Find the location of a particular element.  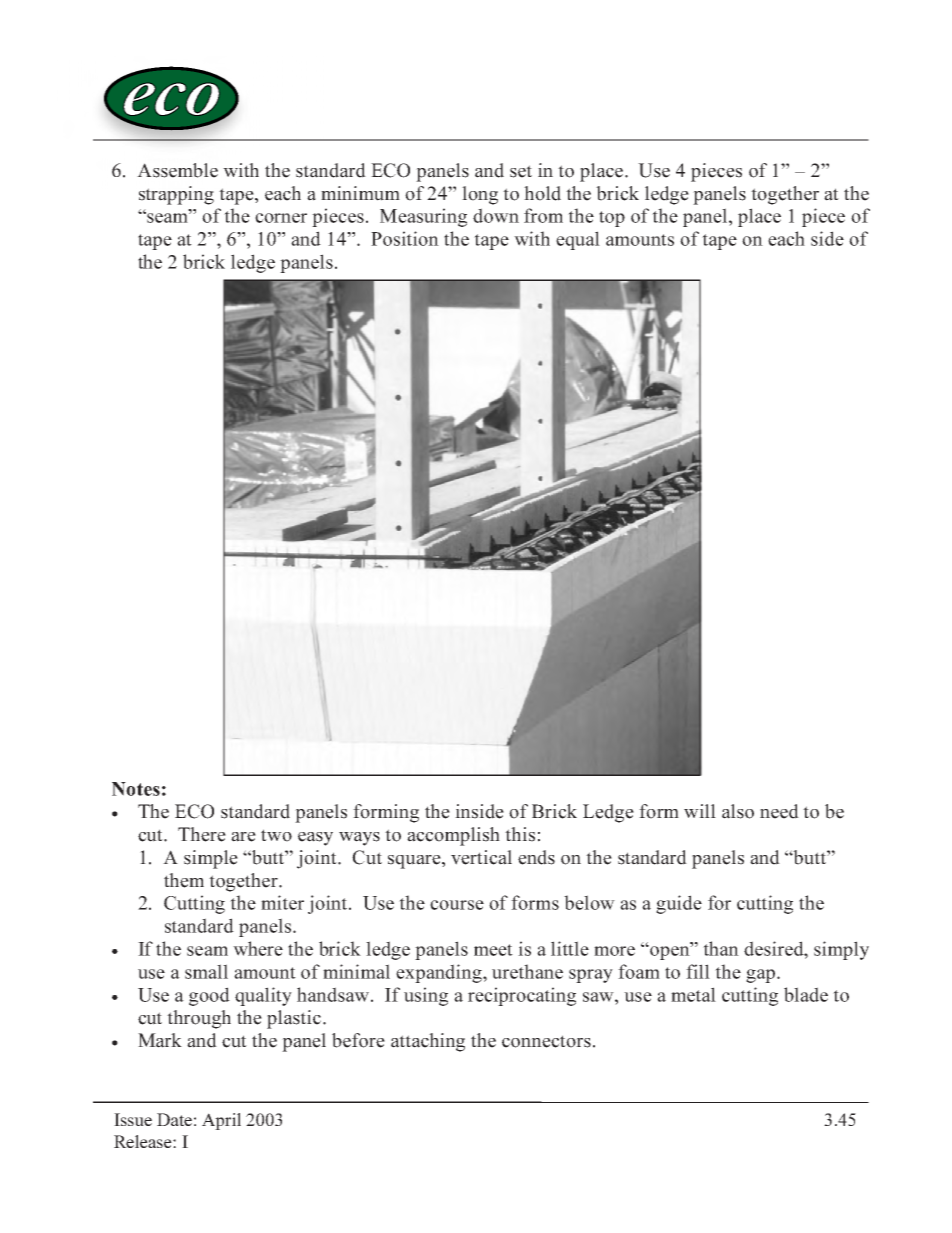

also is located at coordinates (738, 811).
